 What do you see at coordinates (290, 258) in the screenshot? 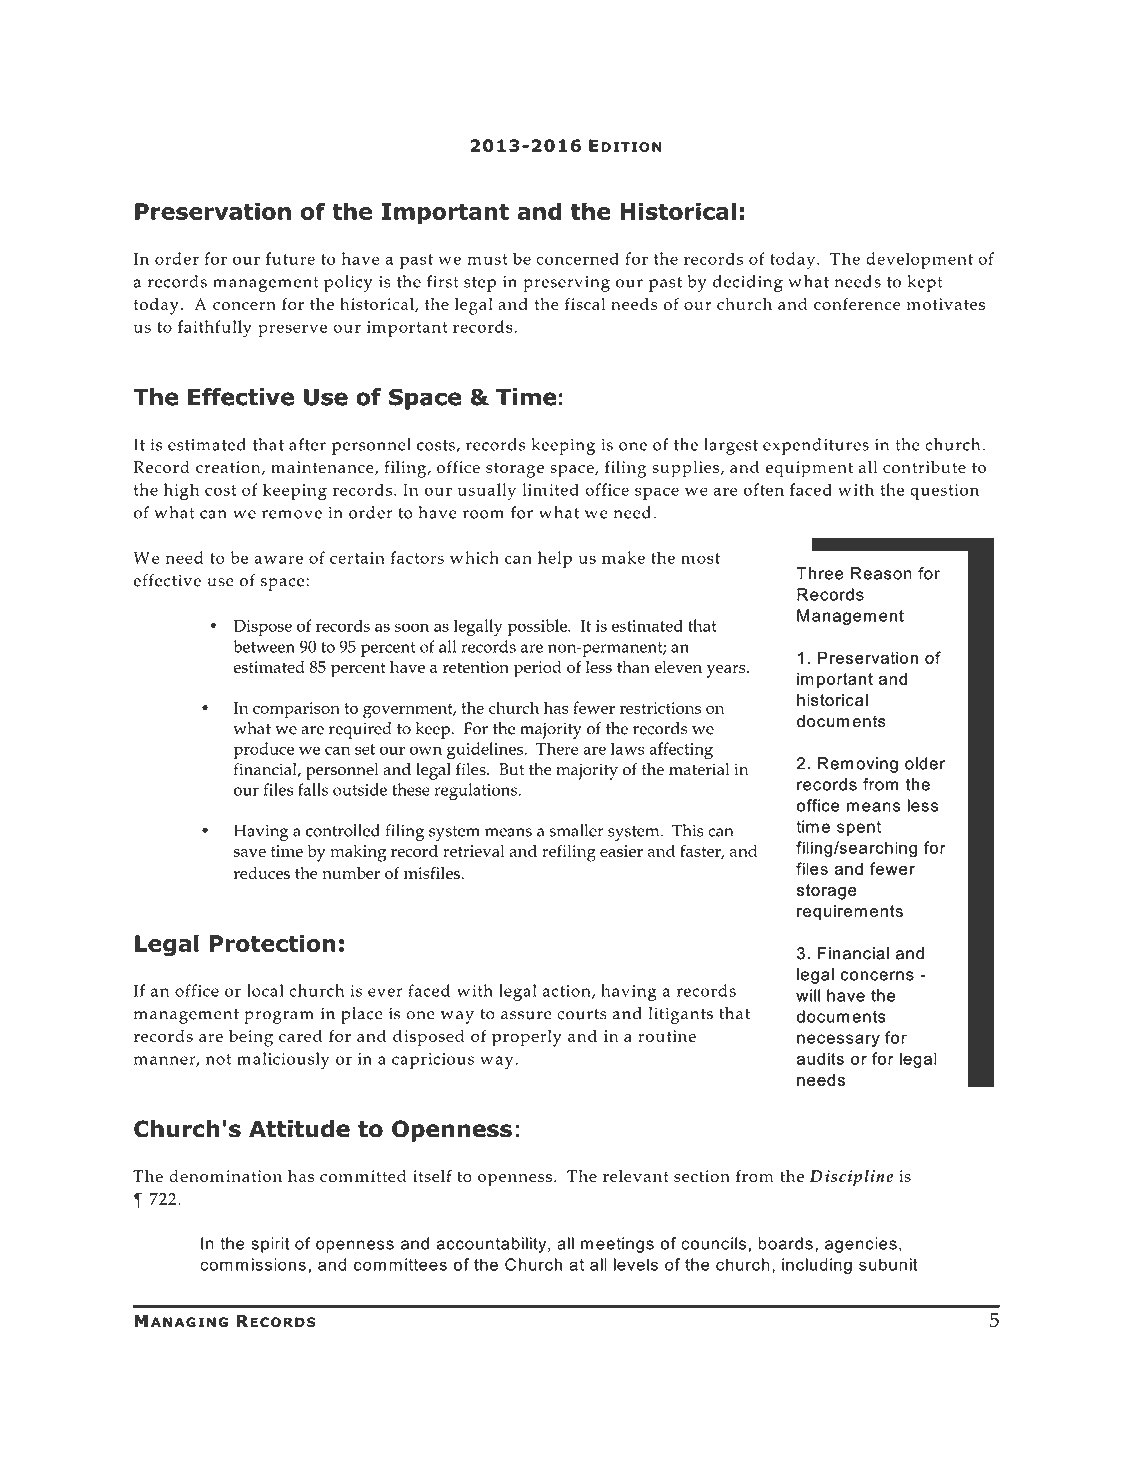
I see `future` at bounding box center [290, 258].
